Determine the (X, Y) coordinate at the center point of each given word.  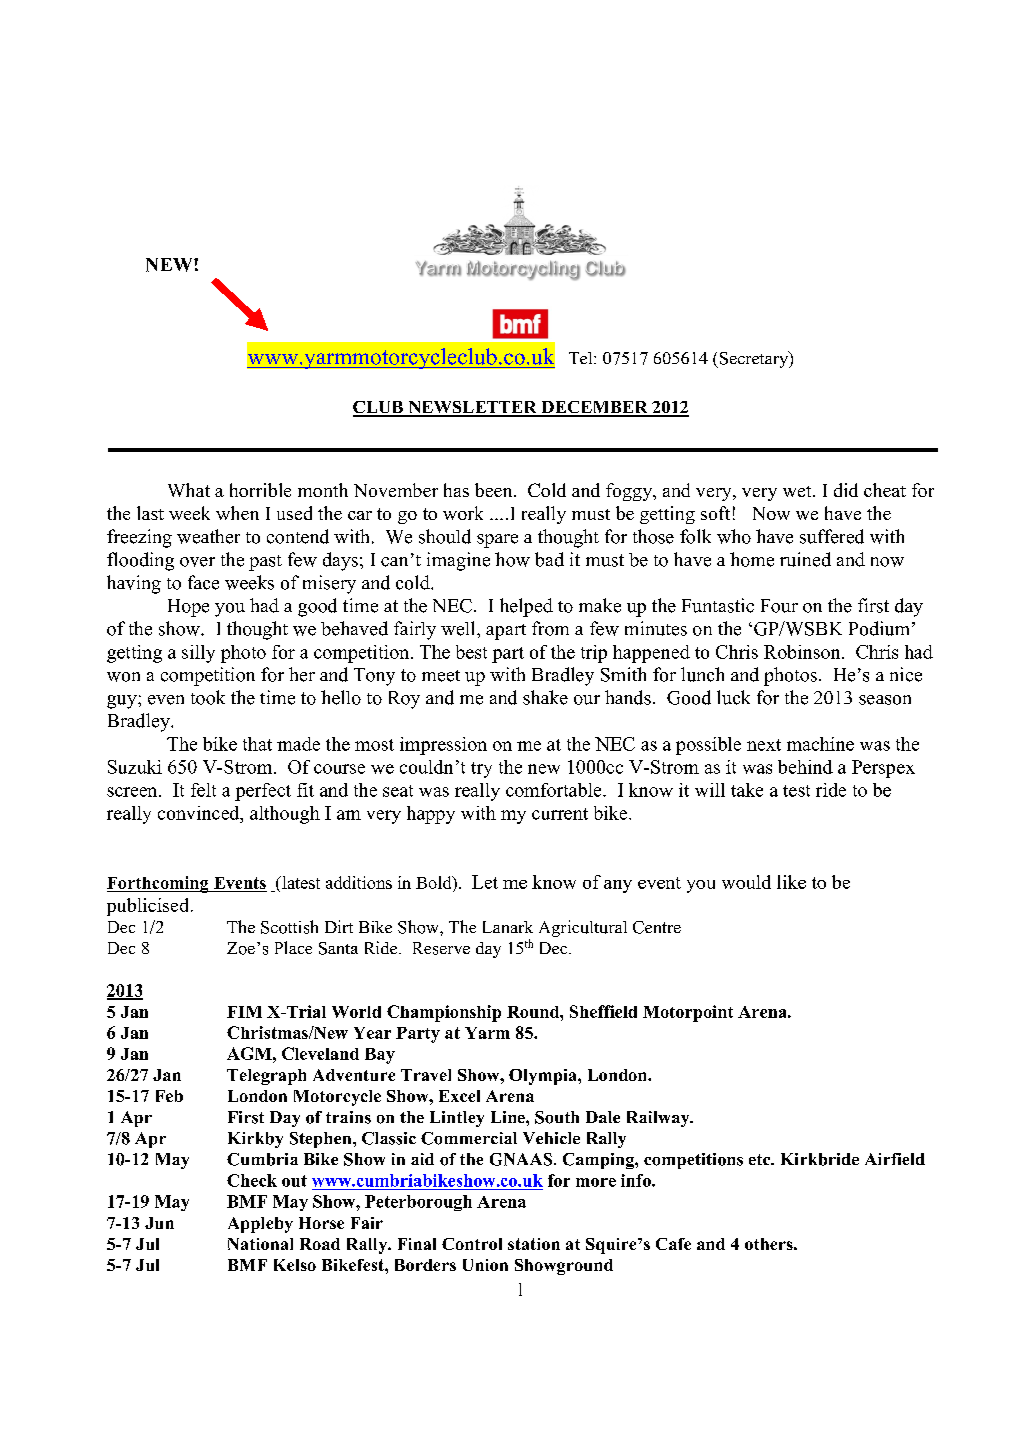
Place (293, 947)
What (189, 490)
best (471, 652)
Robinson (803, 652)
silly (198, 654)
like (791, 882)
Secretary (753, 359)
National (260, 1244)
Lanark (508, 927)
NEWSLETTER (472, 408)
